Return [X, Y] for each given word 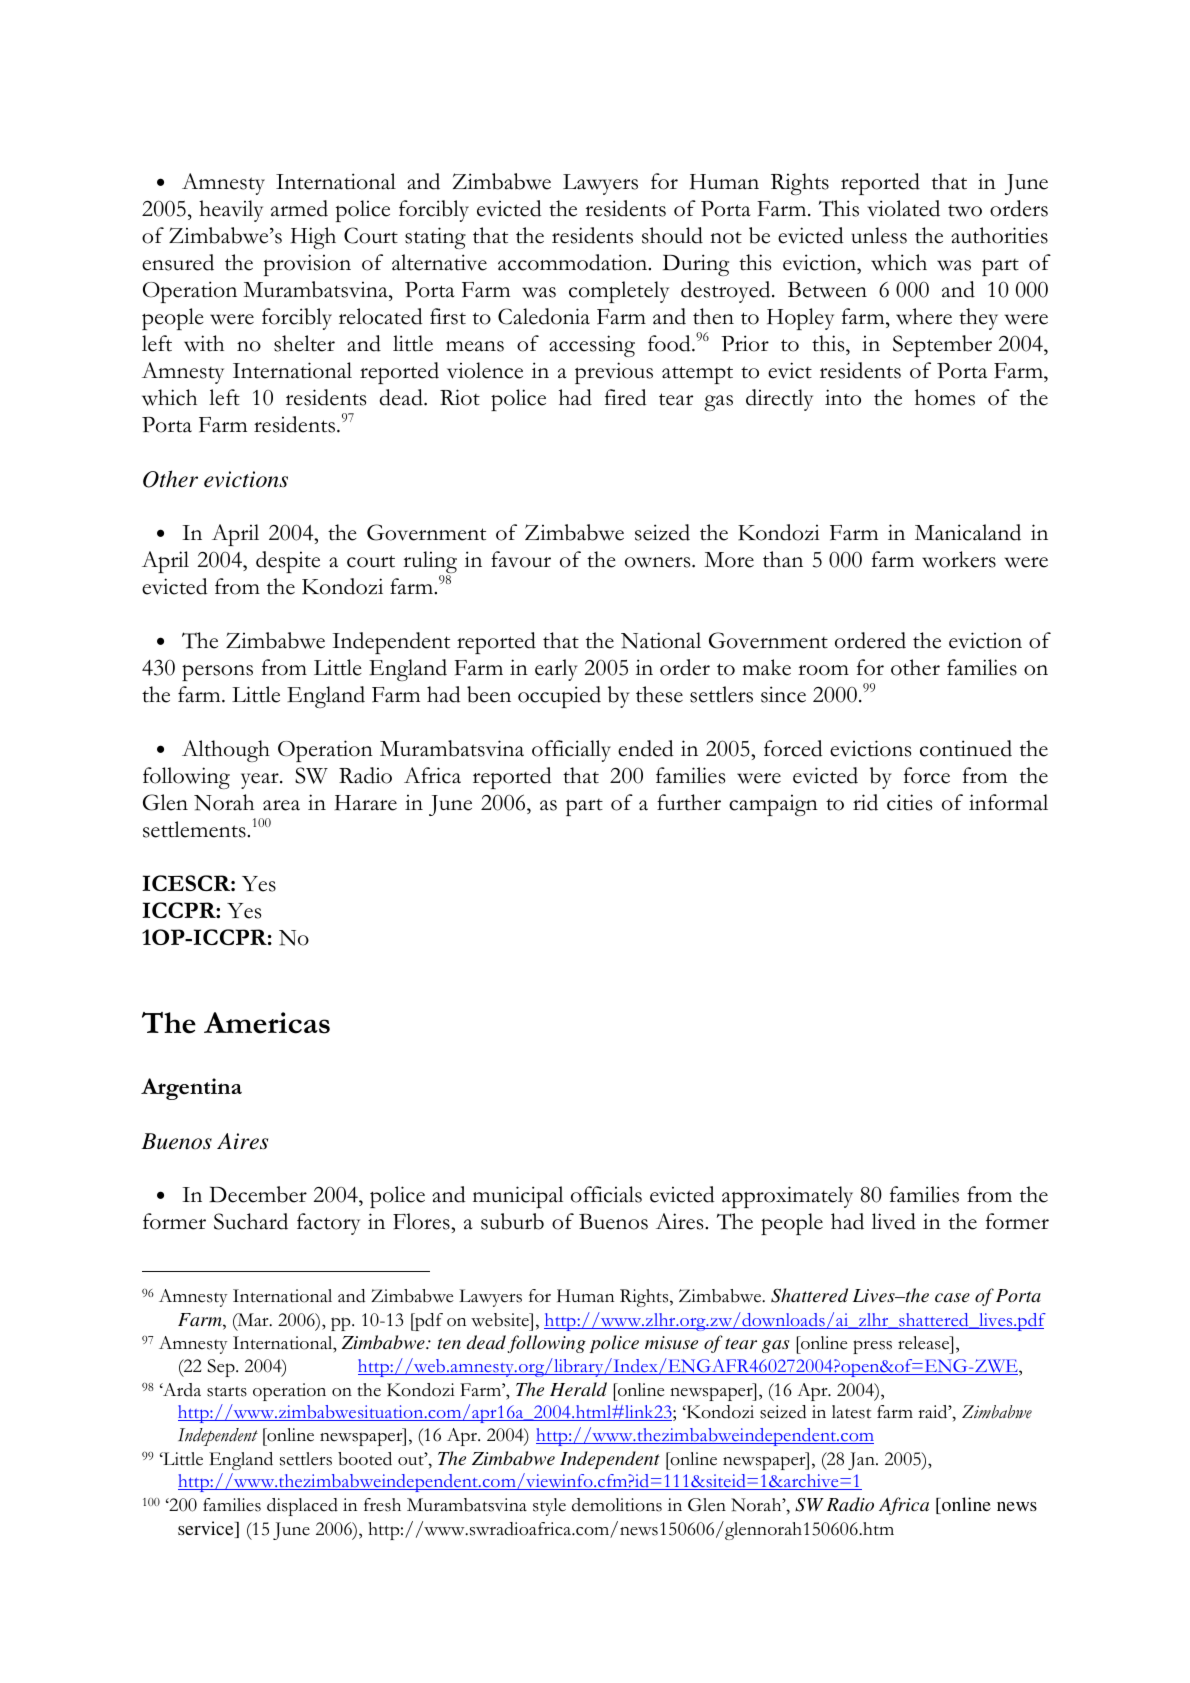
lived [894, 1221]
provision [307, 265]
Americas [267, 1023]
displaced [302, 1507]
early [556, 670]
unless [879, 235]
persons [217, 673]
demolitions [617, 1505]
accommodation [574, 262]
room [823, 670]
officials [606, 1194]
